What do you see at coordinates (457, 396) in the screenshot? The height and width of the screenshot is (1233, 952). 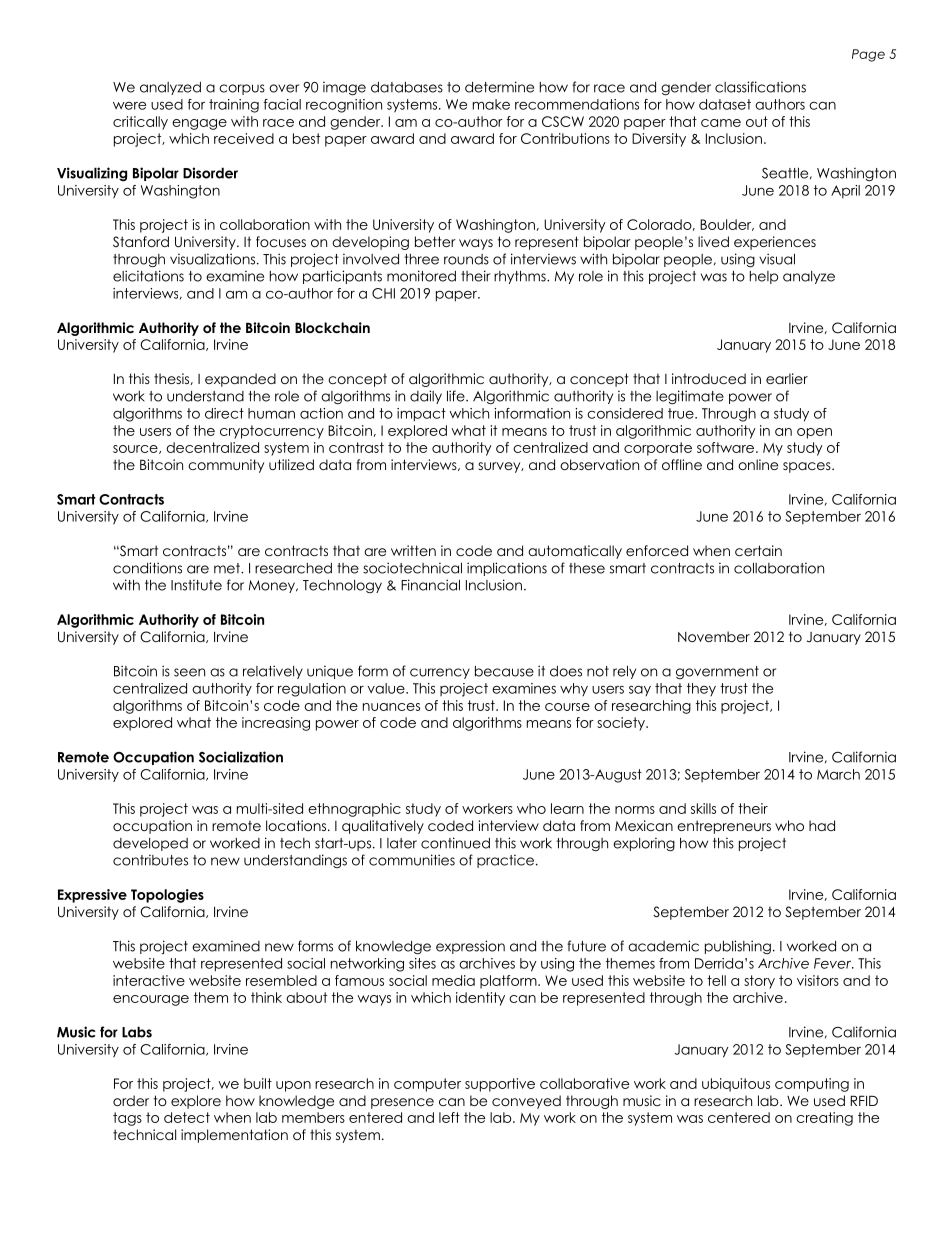 I see `life` at bounding box center [457, 396].
